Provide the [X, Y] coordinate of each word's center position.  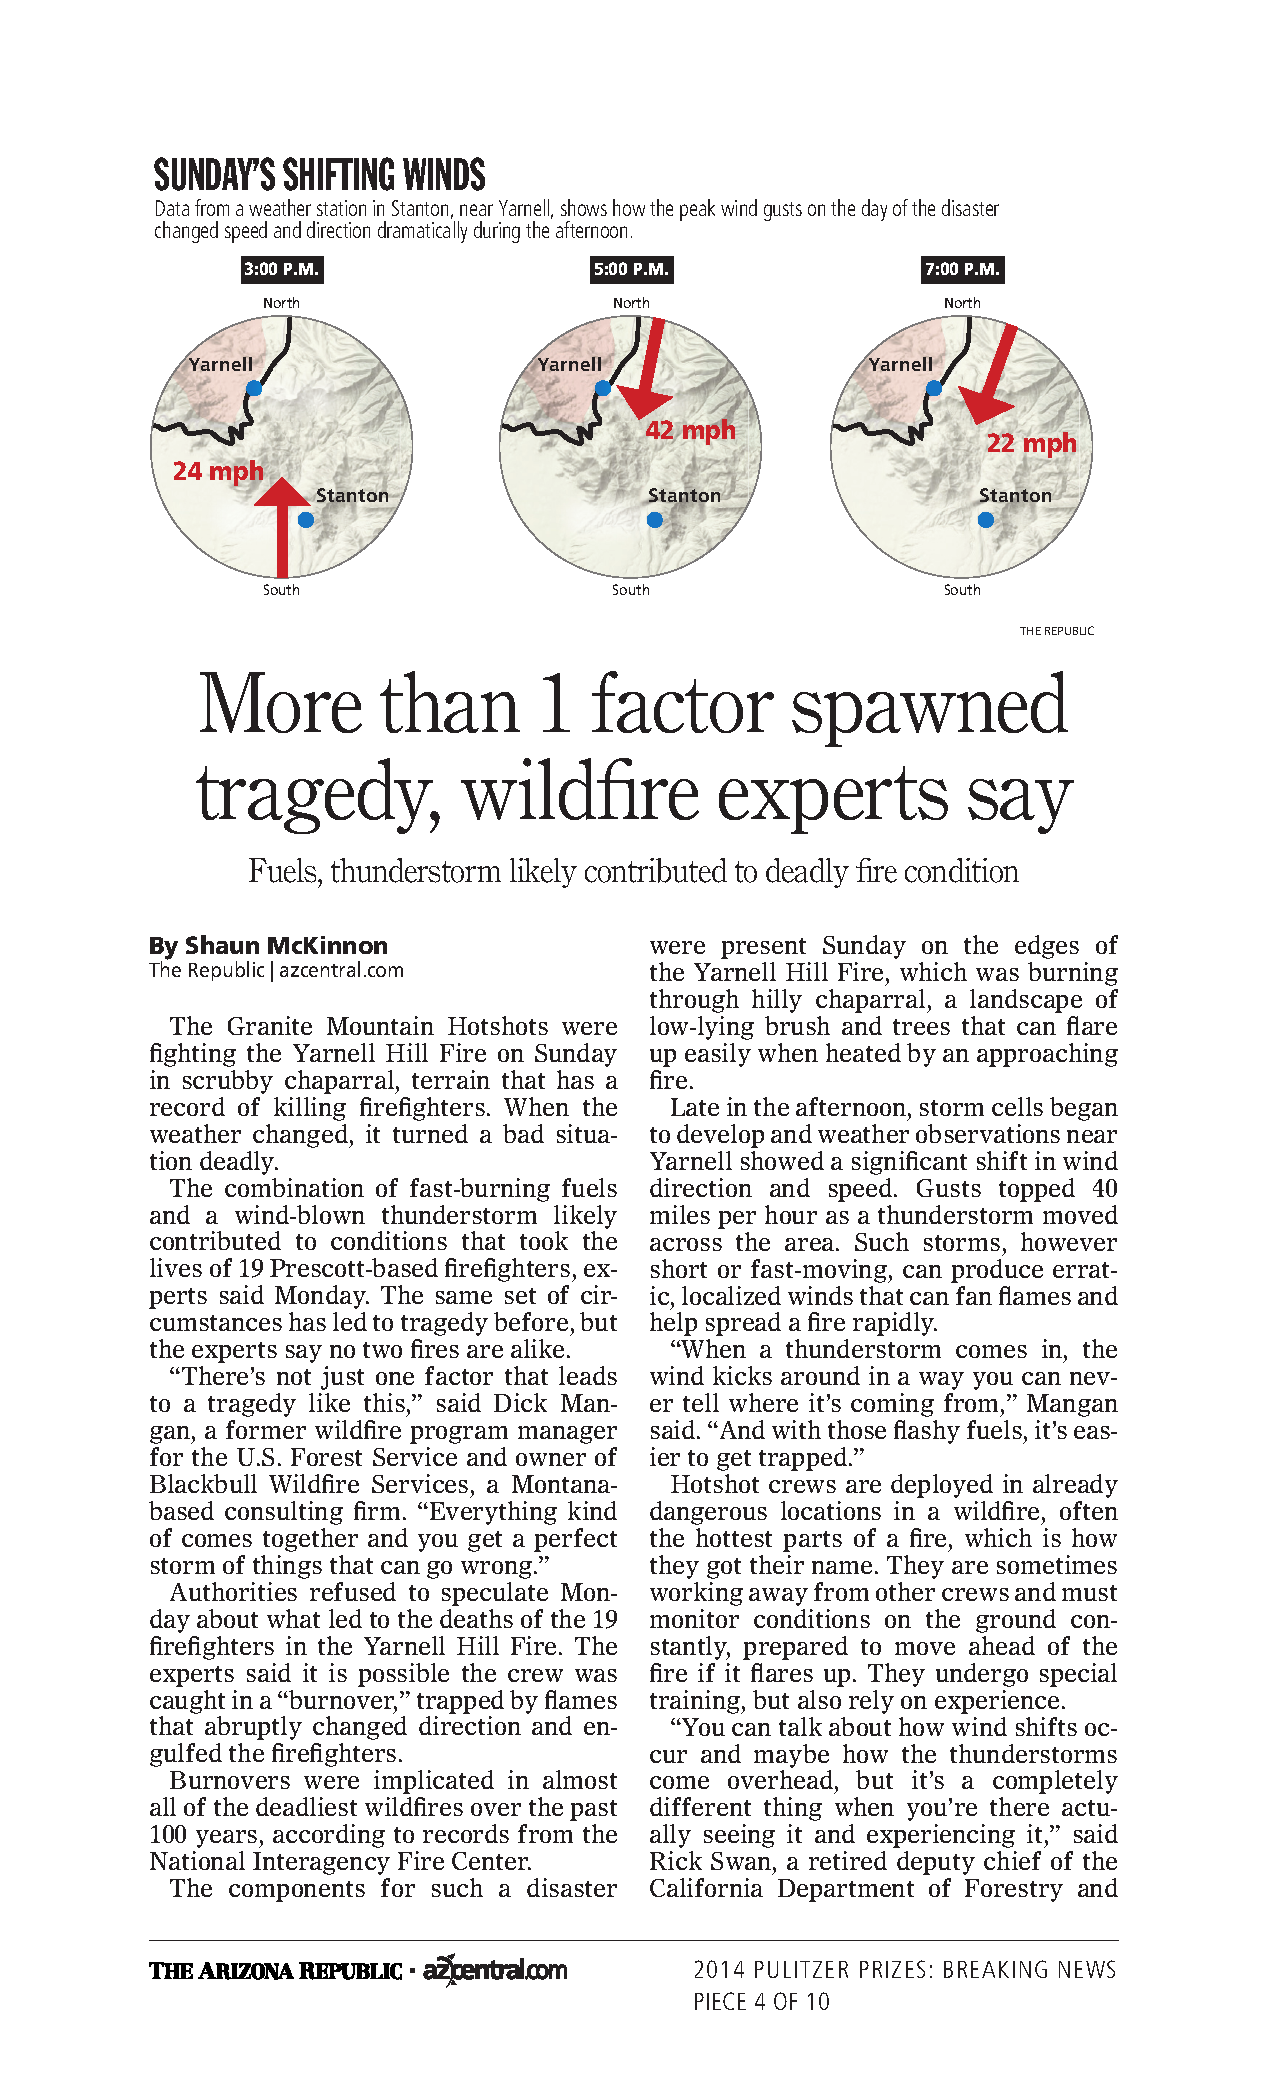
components [297, 1891]
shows [584, 207]
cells [1017, 1106]
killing [310, 1109]
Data [172, 208]
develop [720, 1136]
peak [697, 210]
